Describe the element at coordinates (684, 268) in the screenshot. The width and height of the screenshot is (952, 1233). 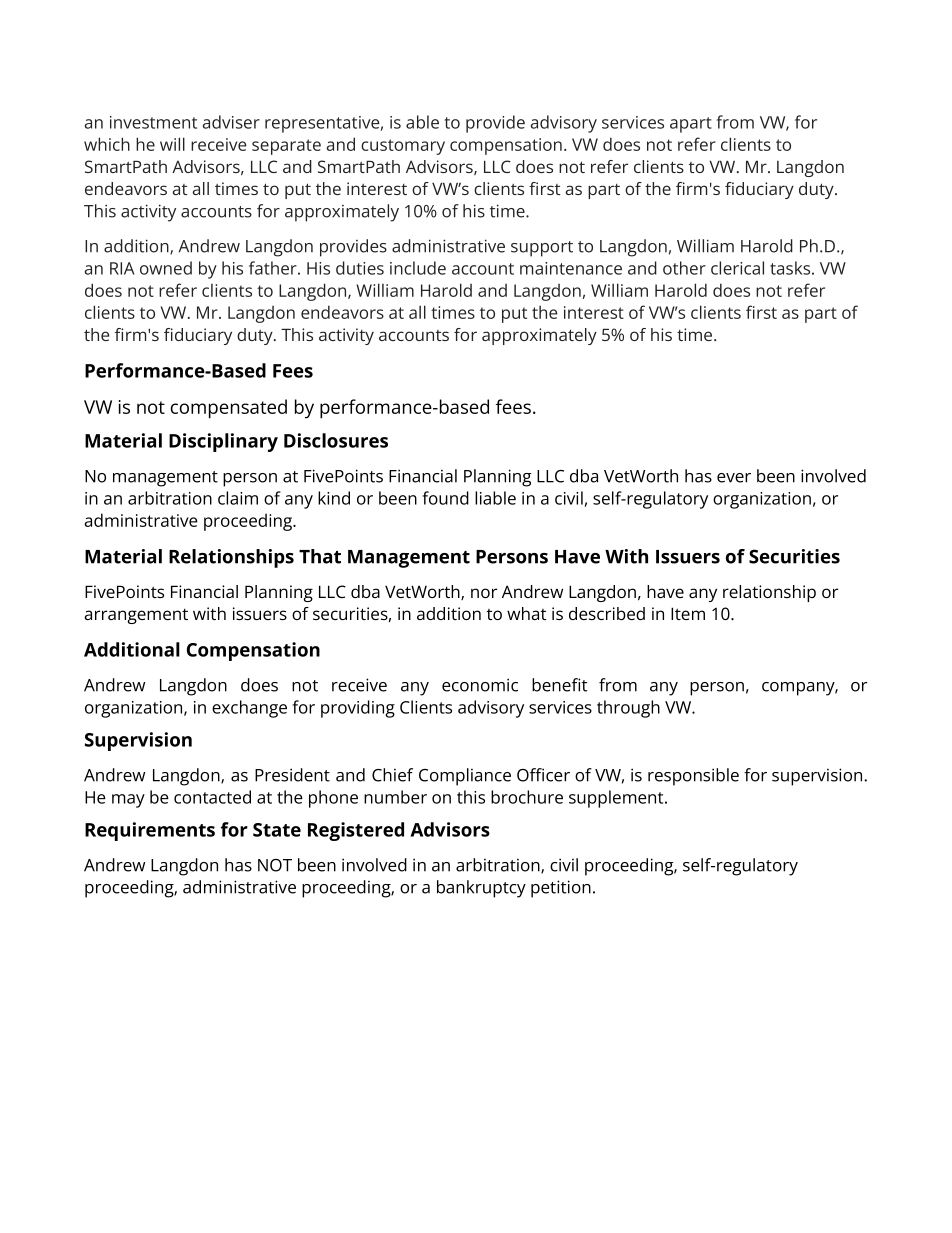
I see `other` at that location.
